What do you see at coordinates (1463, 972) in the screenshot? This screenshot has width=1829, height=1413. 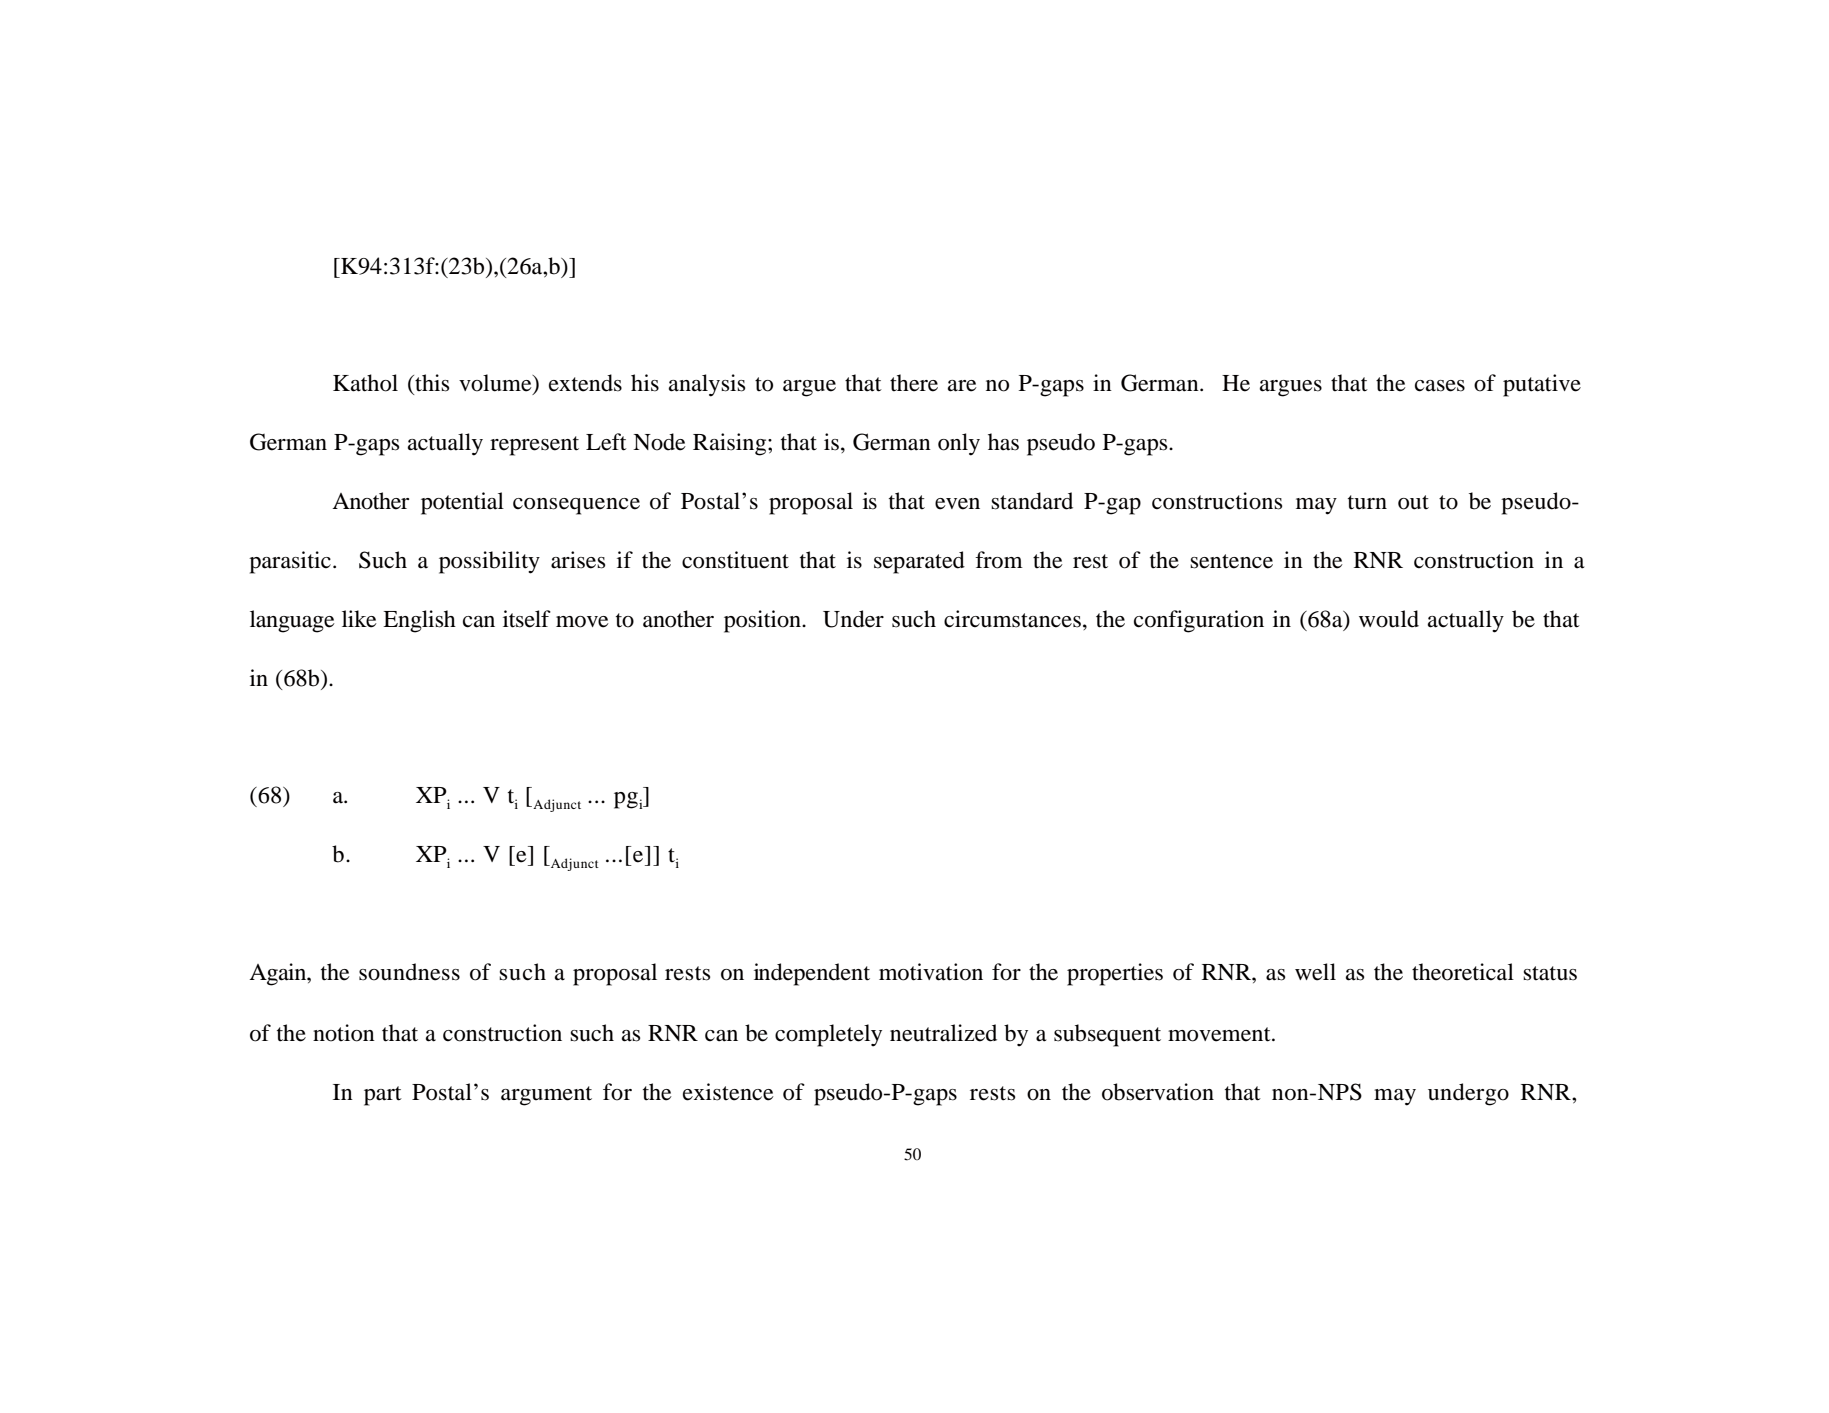 I see `theoretical` at bounding box center [1463, 972].
